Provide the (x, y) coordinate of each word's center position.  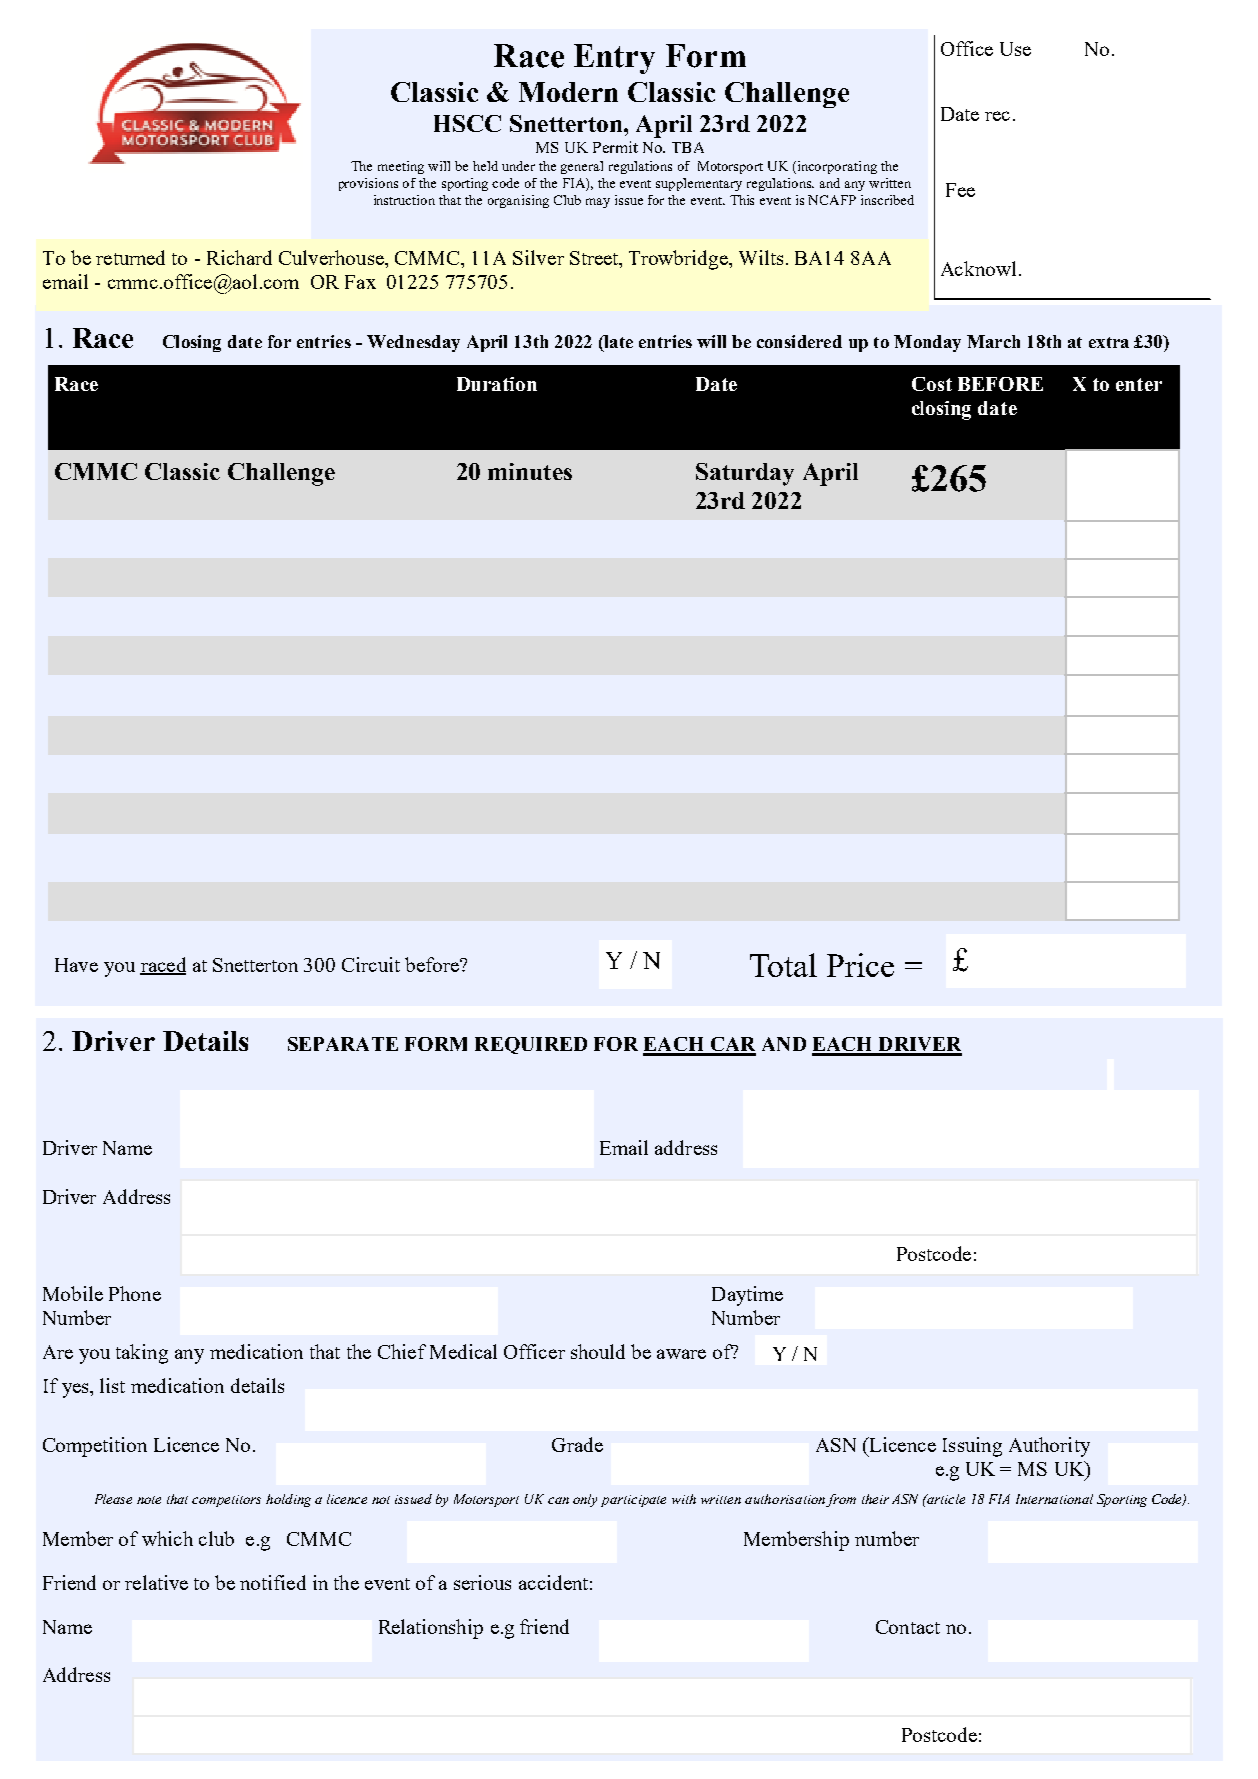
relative (156, 1582)
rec (997, 116)
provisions (368, 184)
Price (860, 965)
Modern (568, 92)
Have (76, 965)
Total (783, 965)
